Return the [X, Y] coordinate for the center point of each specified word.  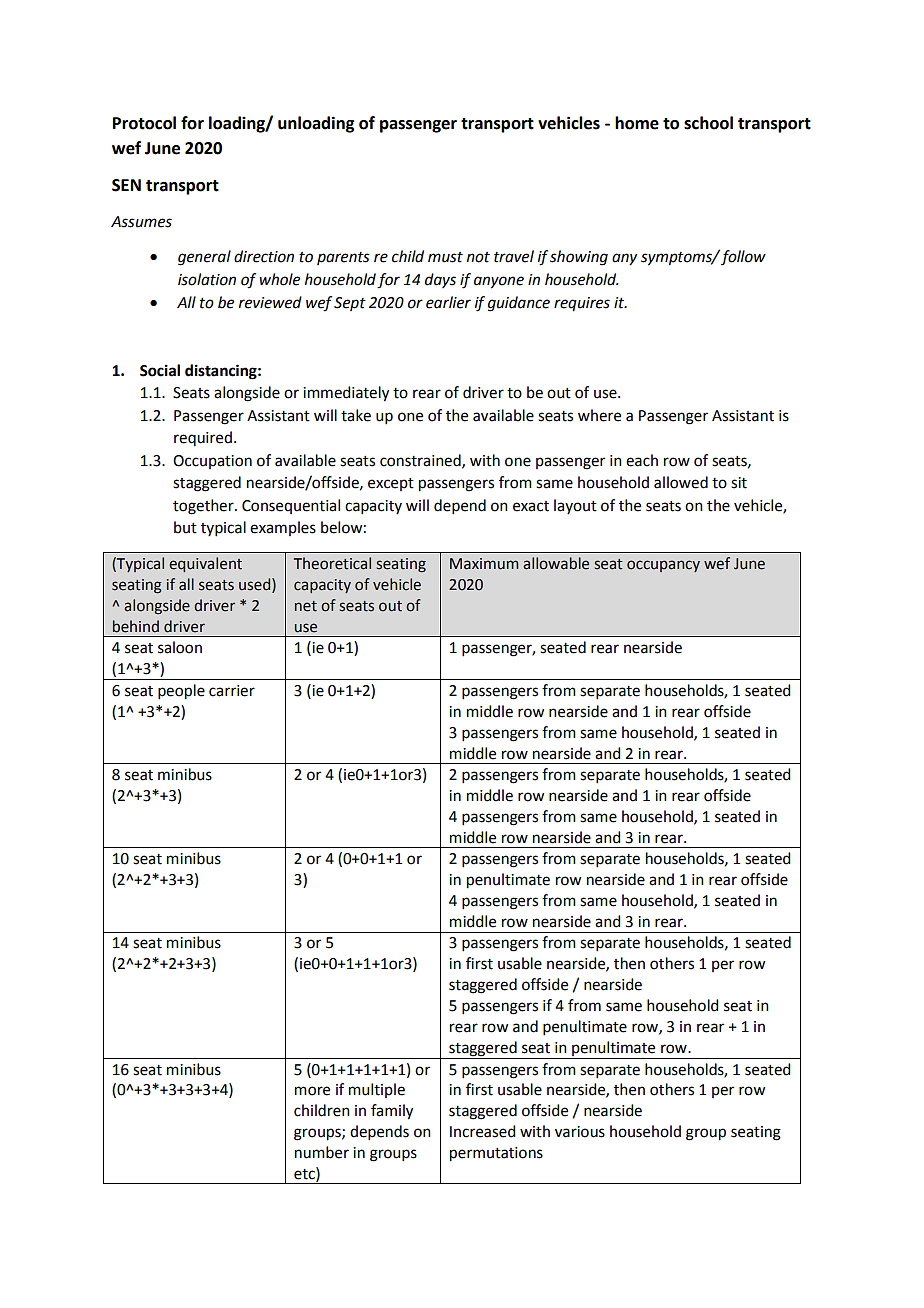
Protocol [144, 123]
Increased [482, 1131]
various [580, 1132]
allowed [681, 482]
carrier [232, 691]
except [391, 484]
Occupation [212, 462]
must [445, 257]
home [637, 123]
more [312, 1091]
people [181, 692]
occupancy [663, 566]
